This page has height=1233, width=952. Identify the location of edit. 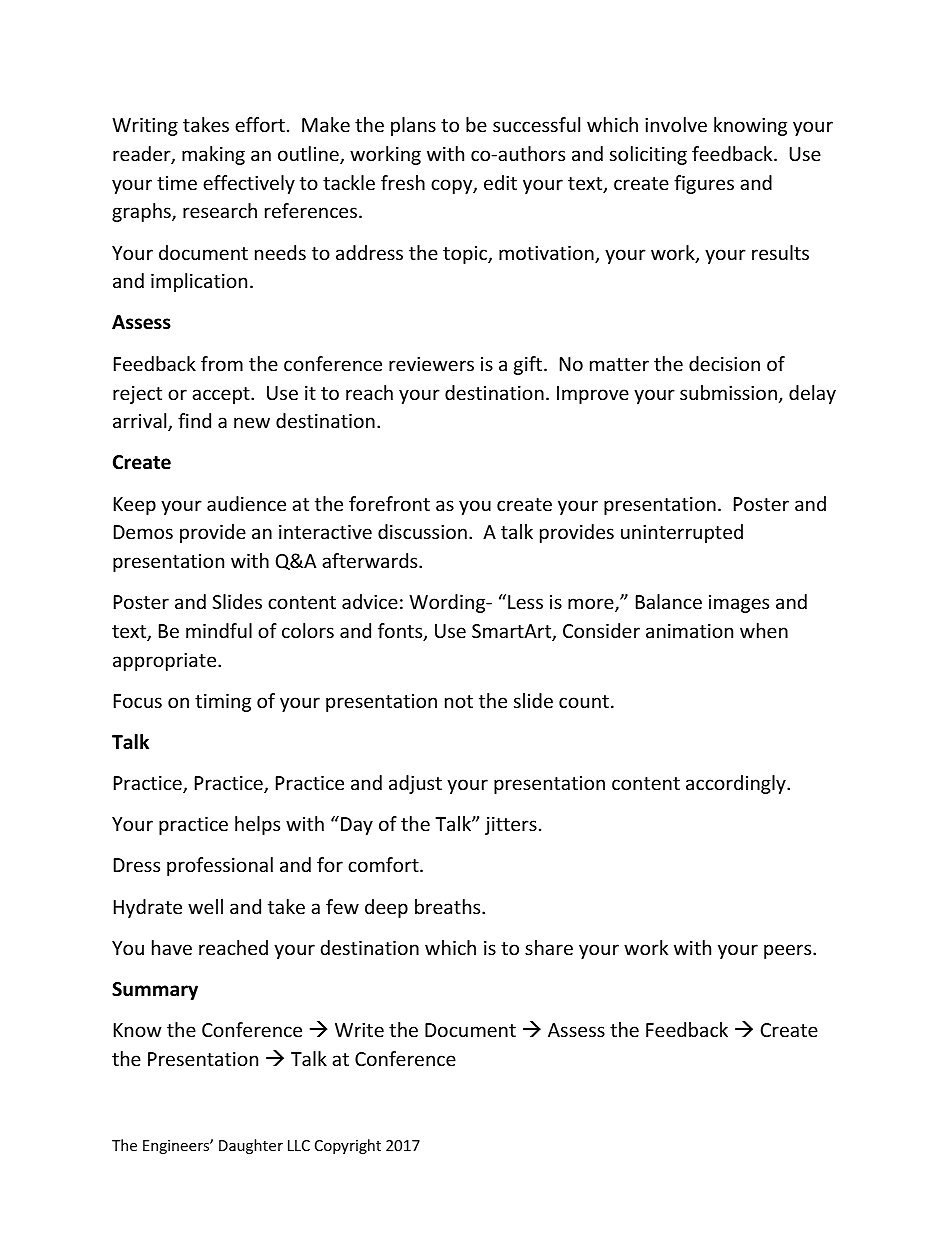
(500, 182).
